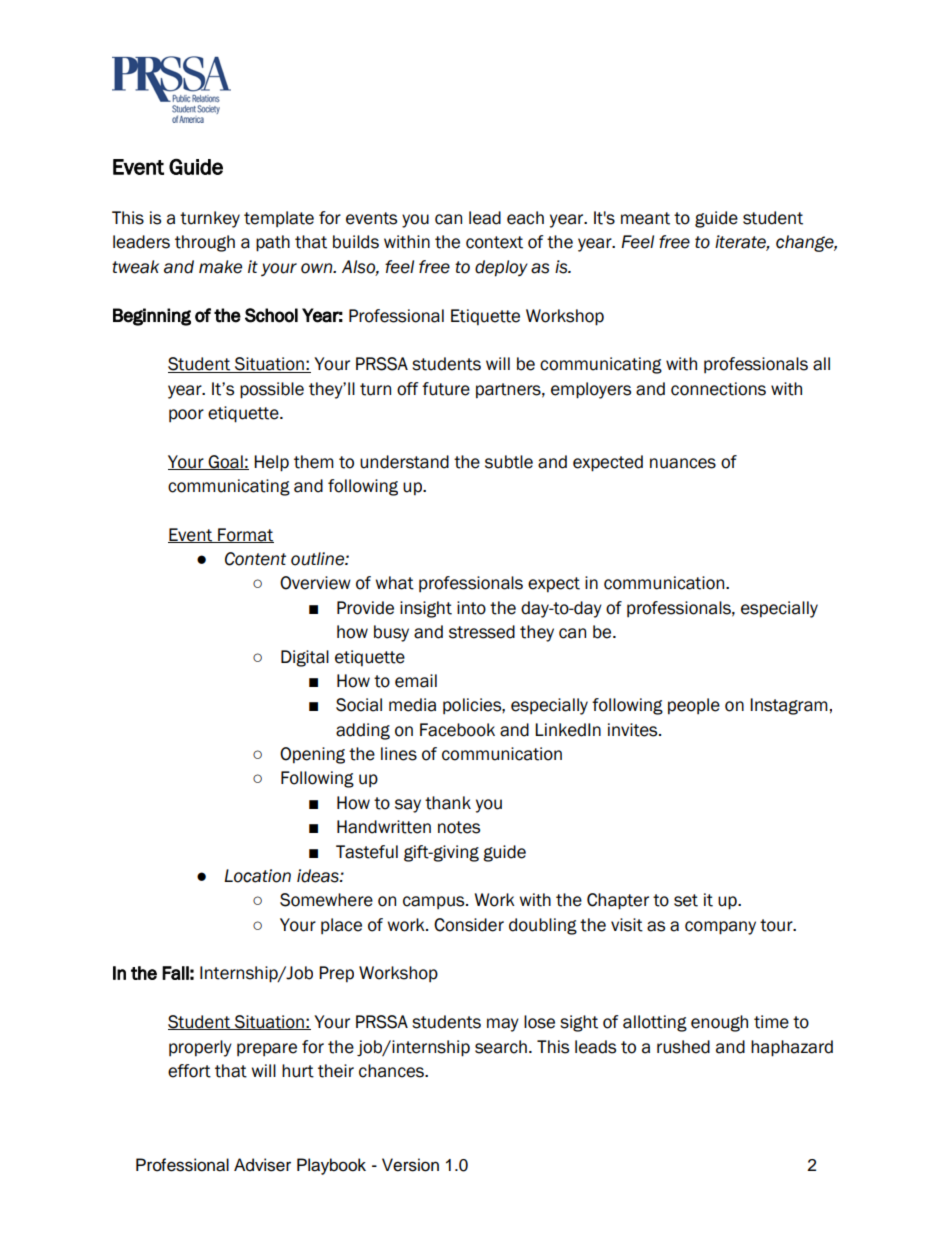 The height and width of the screenshot is (1233, 952). What do you see at coordinates (416, 681) in the screenshot?
I see `email` at bounding box center [416, 681].
